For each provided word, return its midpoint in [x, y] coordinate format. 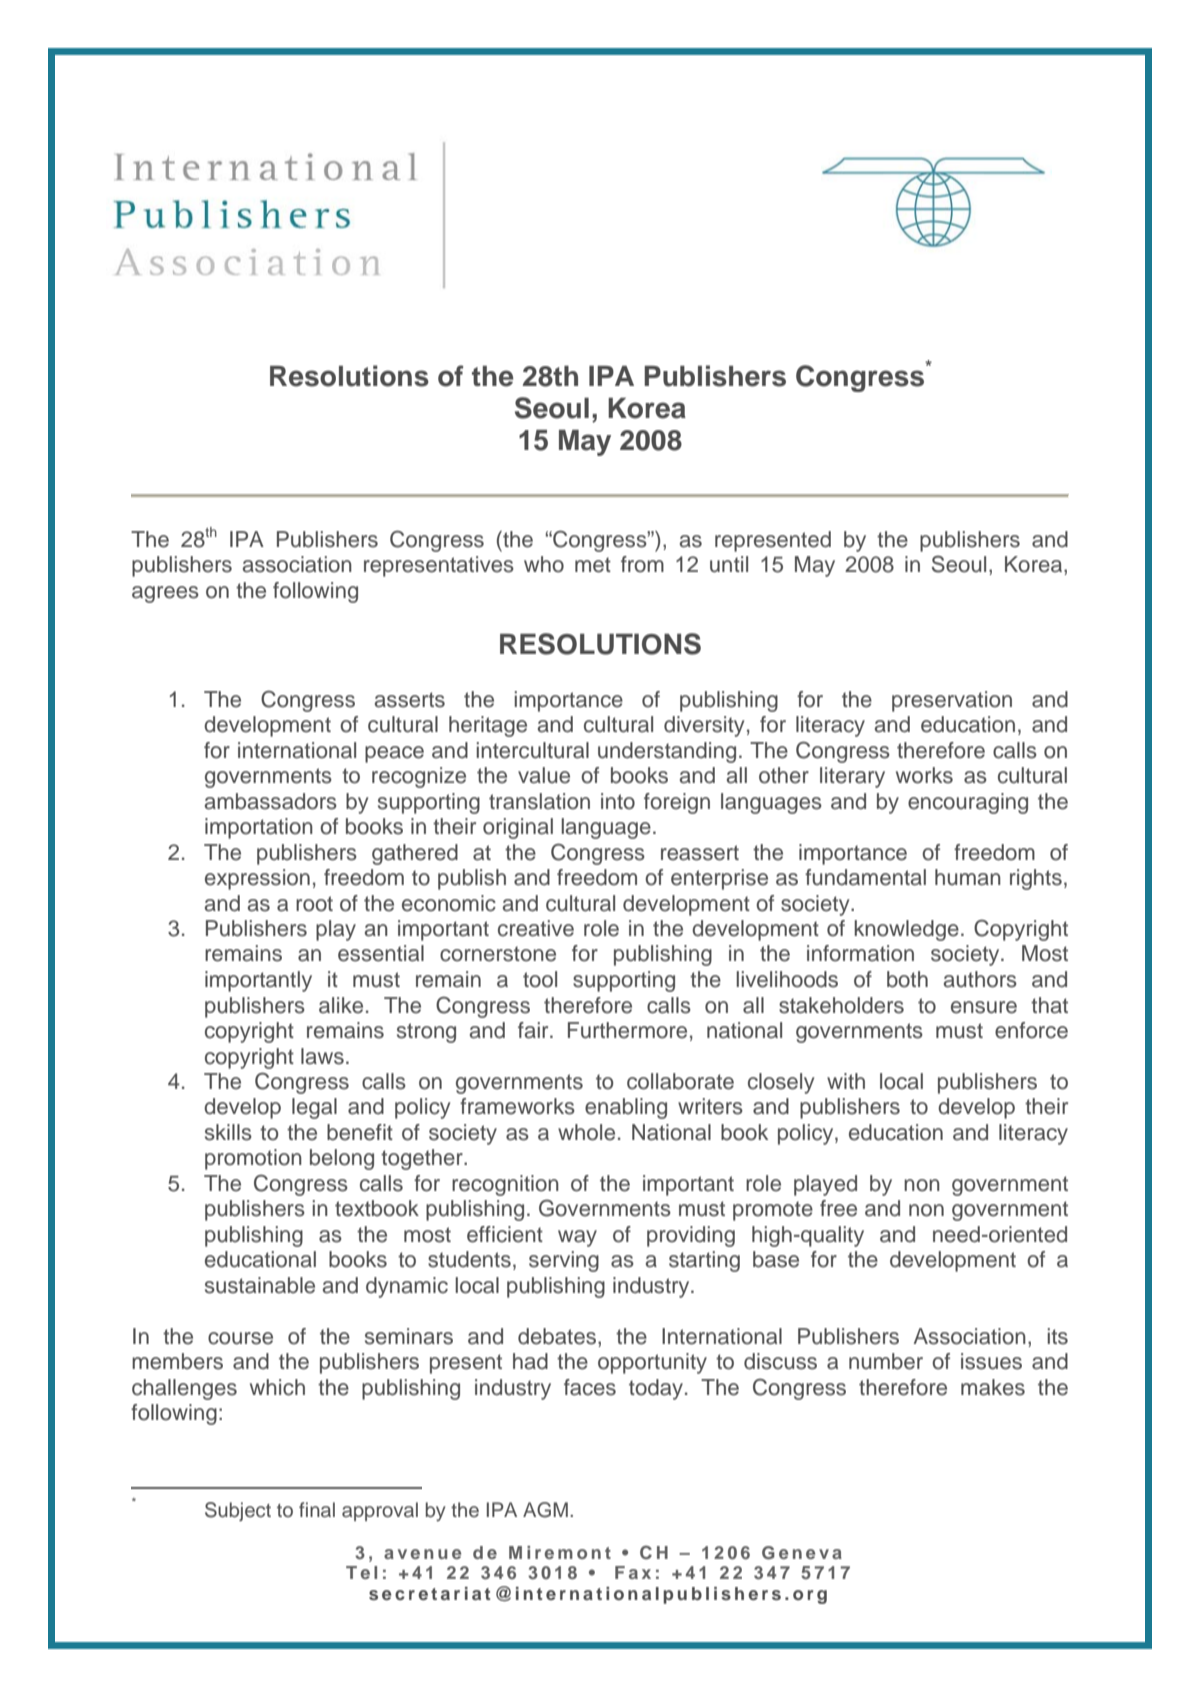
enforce [1031, 1030]
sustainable [260, 1285]
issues [991, 1361]
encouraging [968, 803]
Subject [238, 1511]
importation [259, 828]
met [593, 565]
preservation [952, 701]
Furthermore [627, 1030]
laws [322, 1056]
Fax [633, 1572]
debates [558, 1337]
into [618, 801]
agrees [165, 594]
